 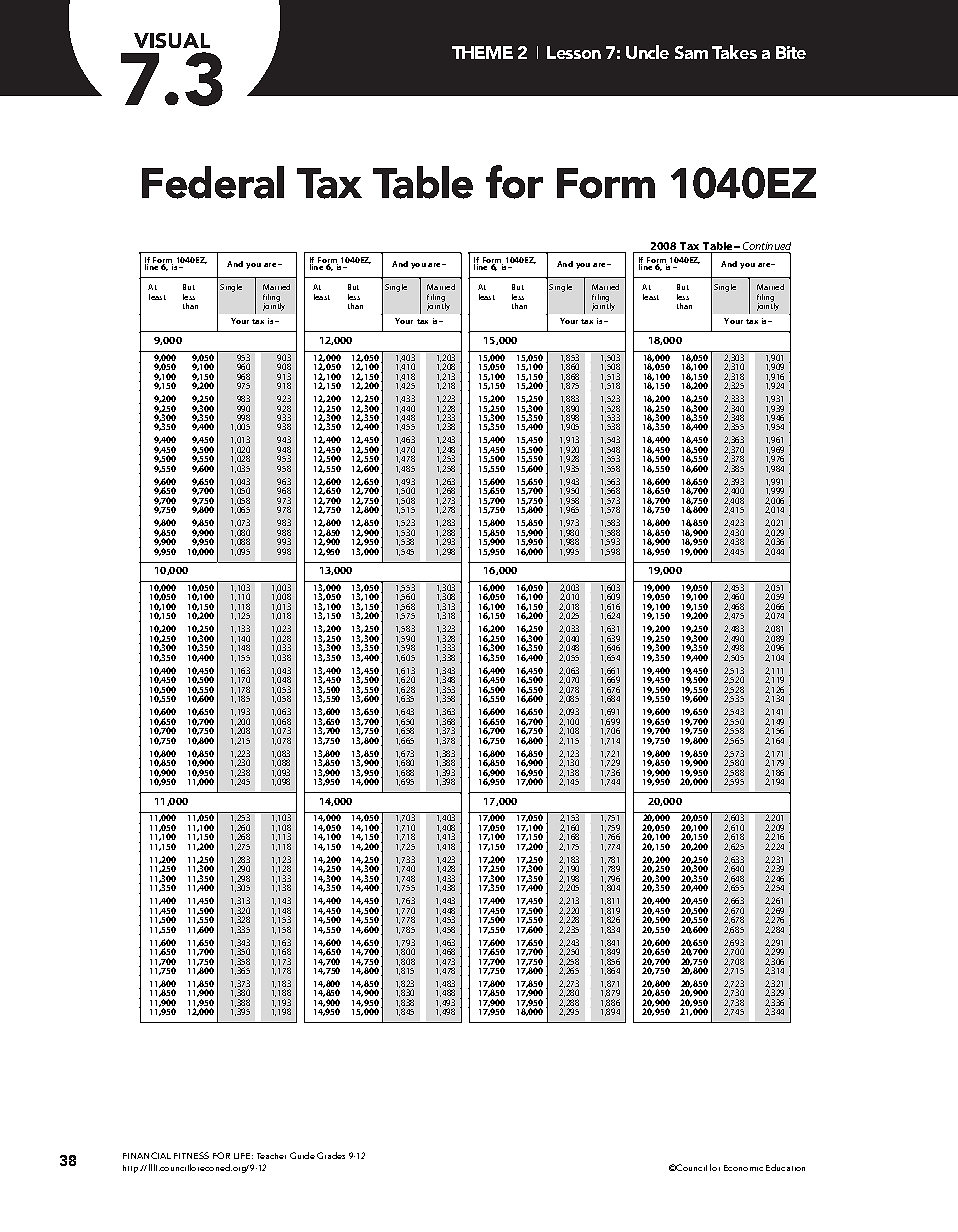 I want to click on VISUAL, so click(x=172, y=40).
